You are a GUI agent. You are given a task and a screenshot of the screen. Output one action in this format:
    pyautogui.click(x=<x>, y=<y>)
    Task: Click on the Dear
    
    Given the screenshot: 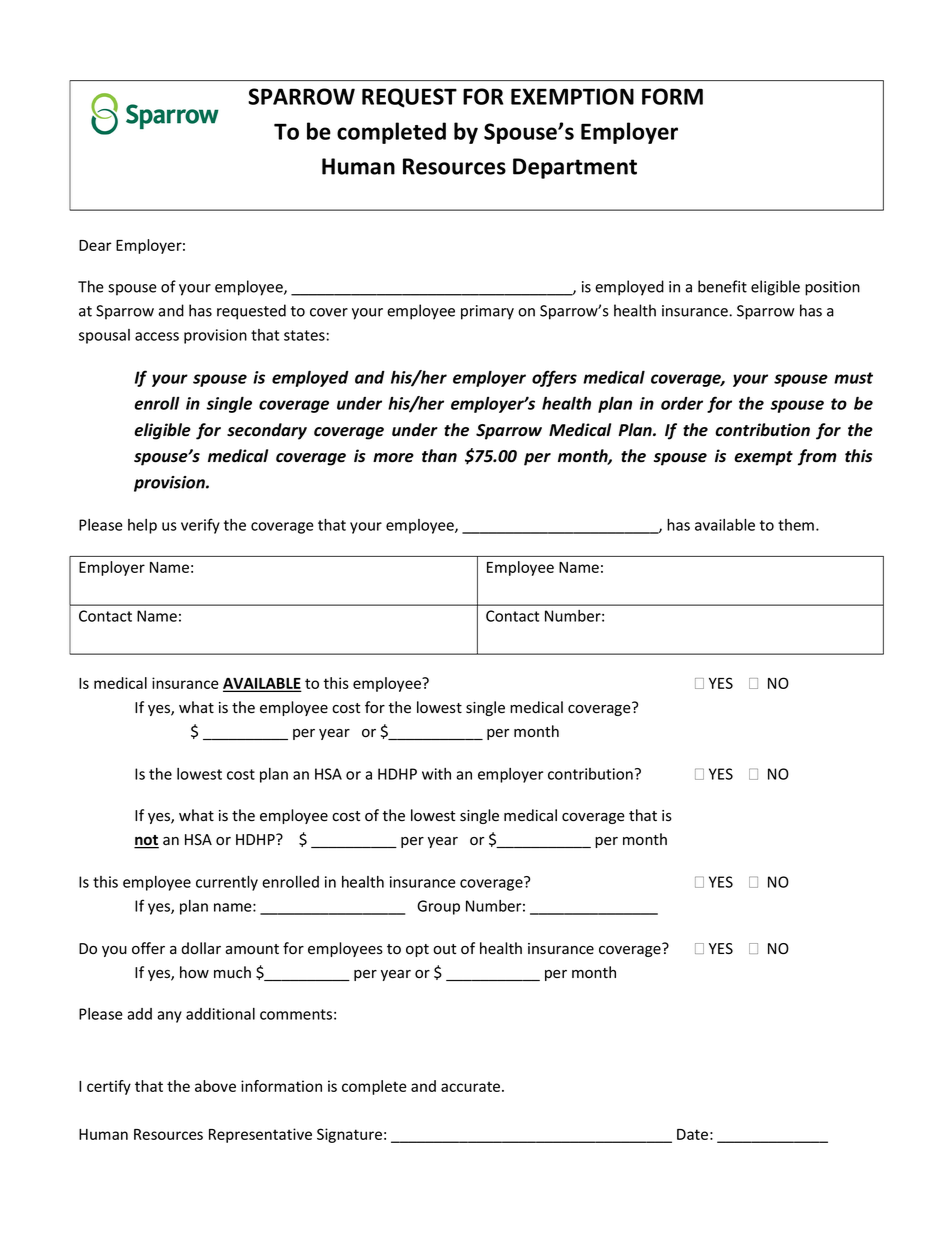 What is the action you would take?
    pyautogui.click(x=95, y=245)
